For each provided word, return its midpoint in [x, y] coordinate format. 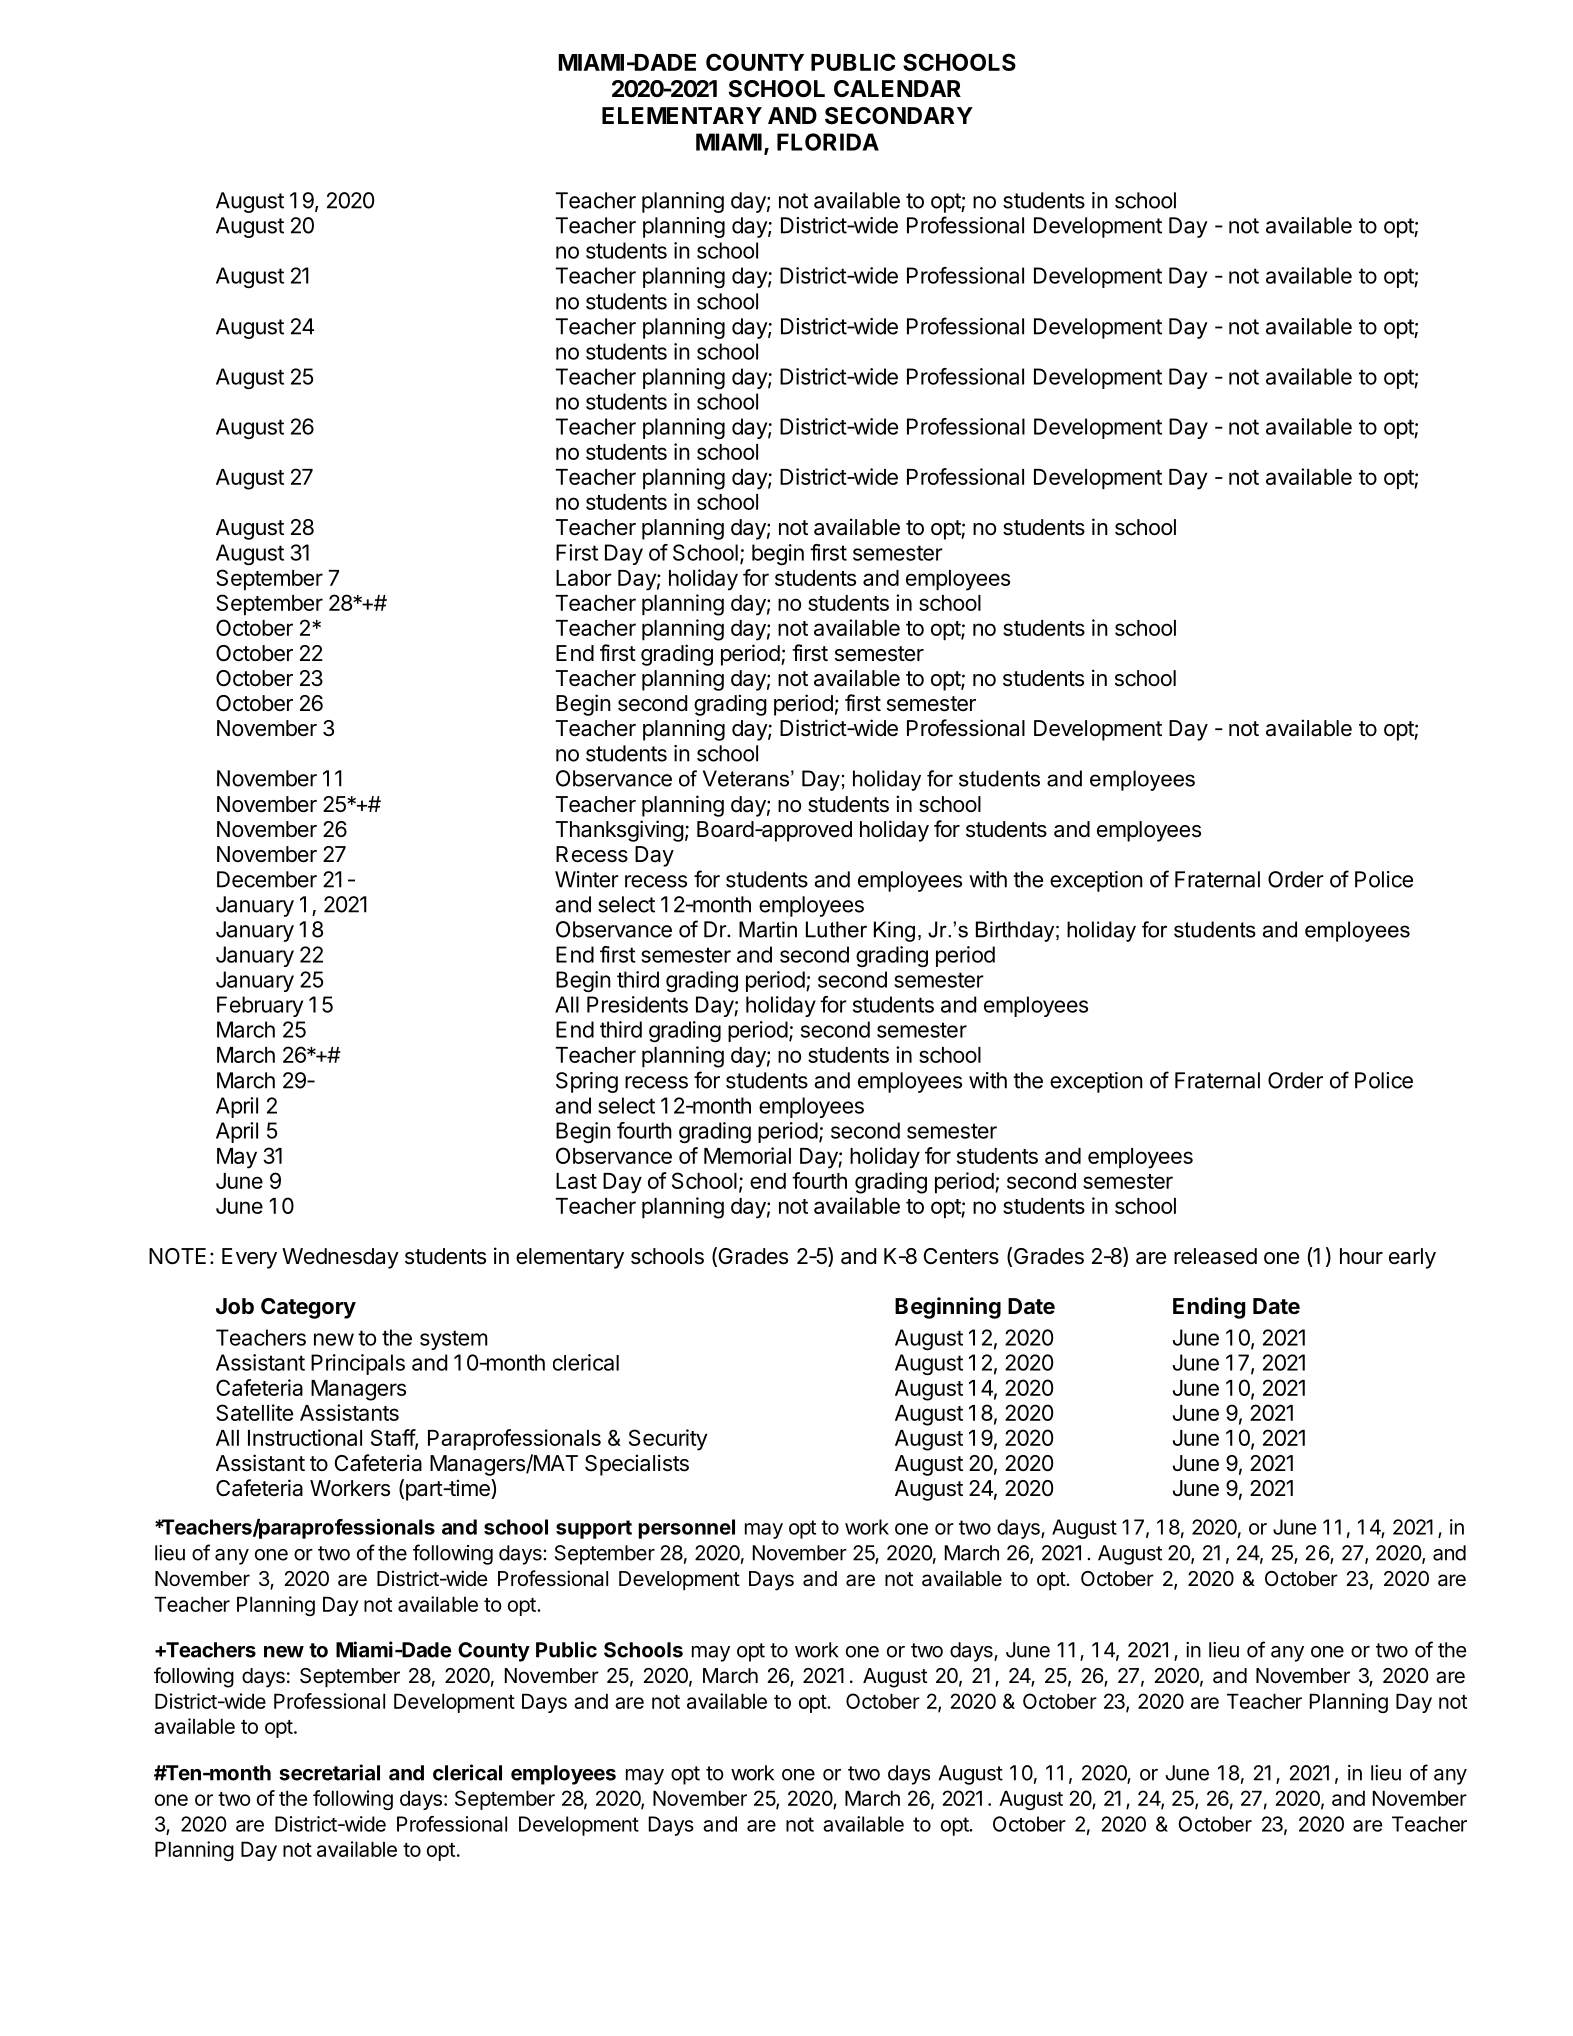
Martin [768, 929]
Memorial [747, 1155]
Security [668, 1440]
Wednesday [340, 1258]
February [260, 1006]
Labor [584, 578]
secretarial [329, 1772]
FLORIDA [828, 142]
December [267, 879]
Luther [836, 929]
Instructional [305, 1437]
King [894, 931]
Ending [1209, 1308]
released [1215, 1256]
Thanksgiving [620, 831]
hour [1361, 1256]
